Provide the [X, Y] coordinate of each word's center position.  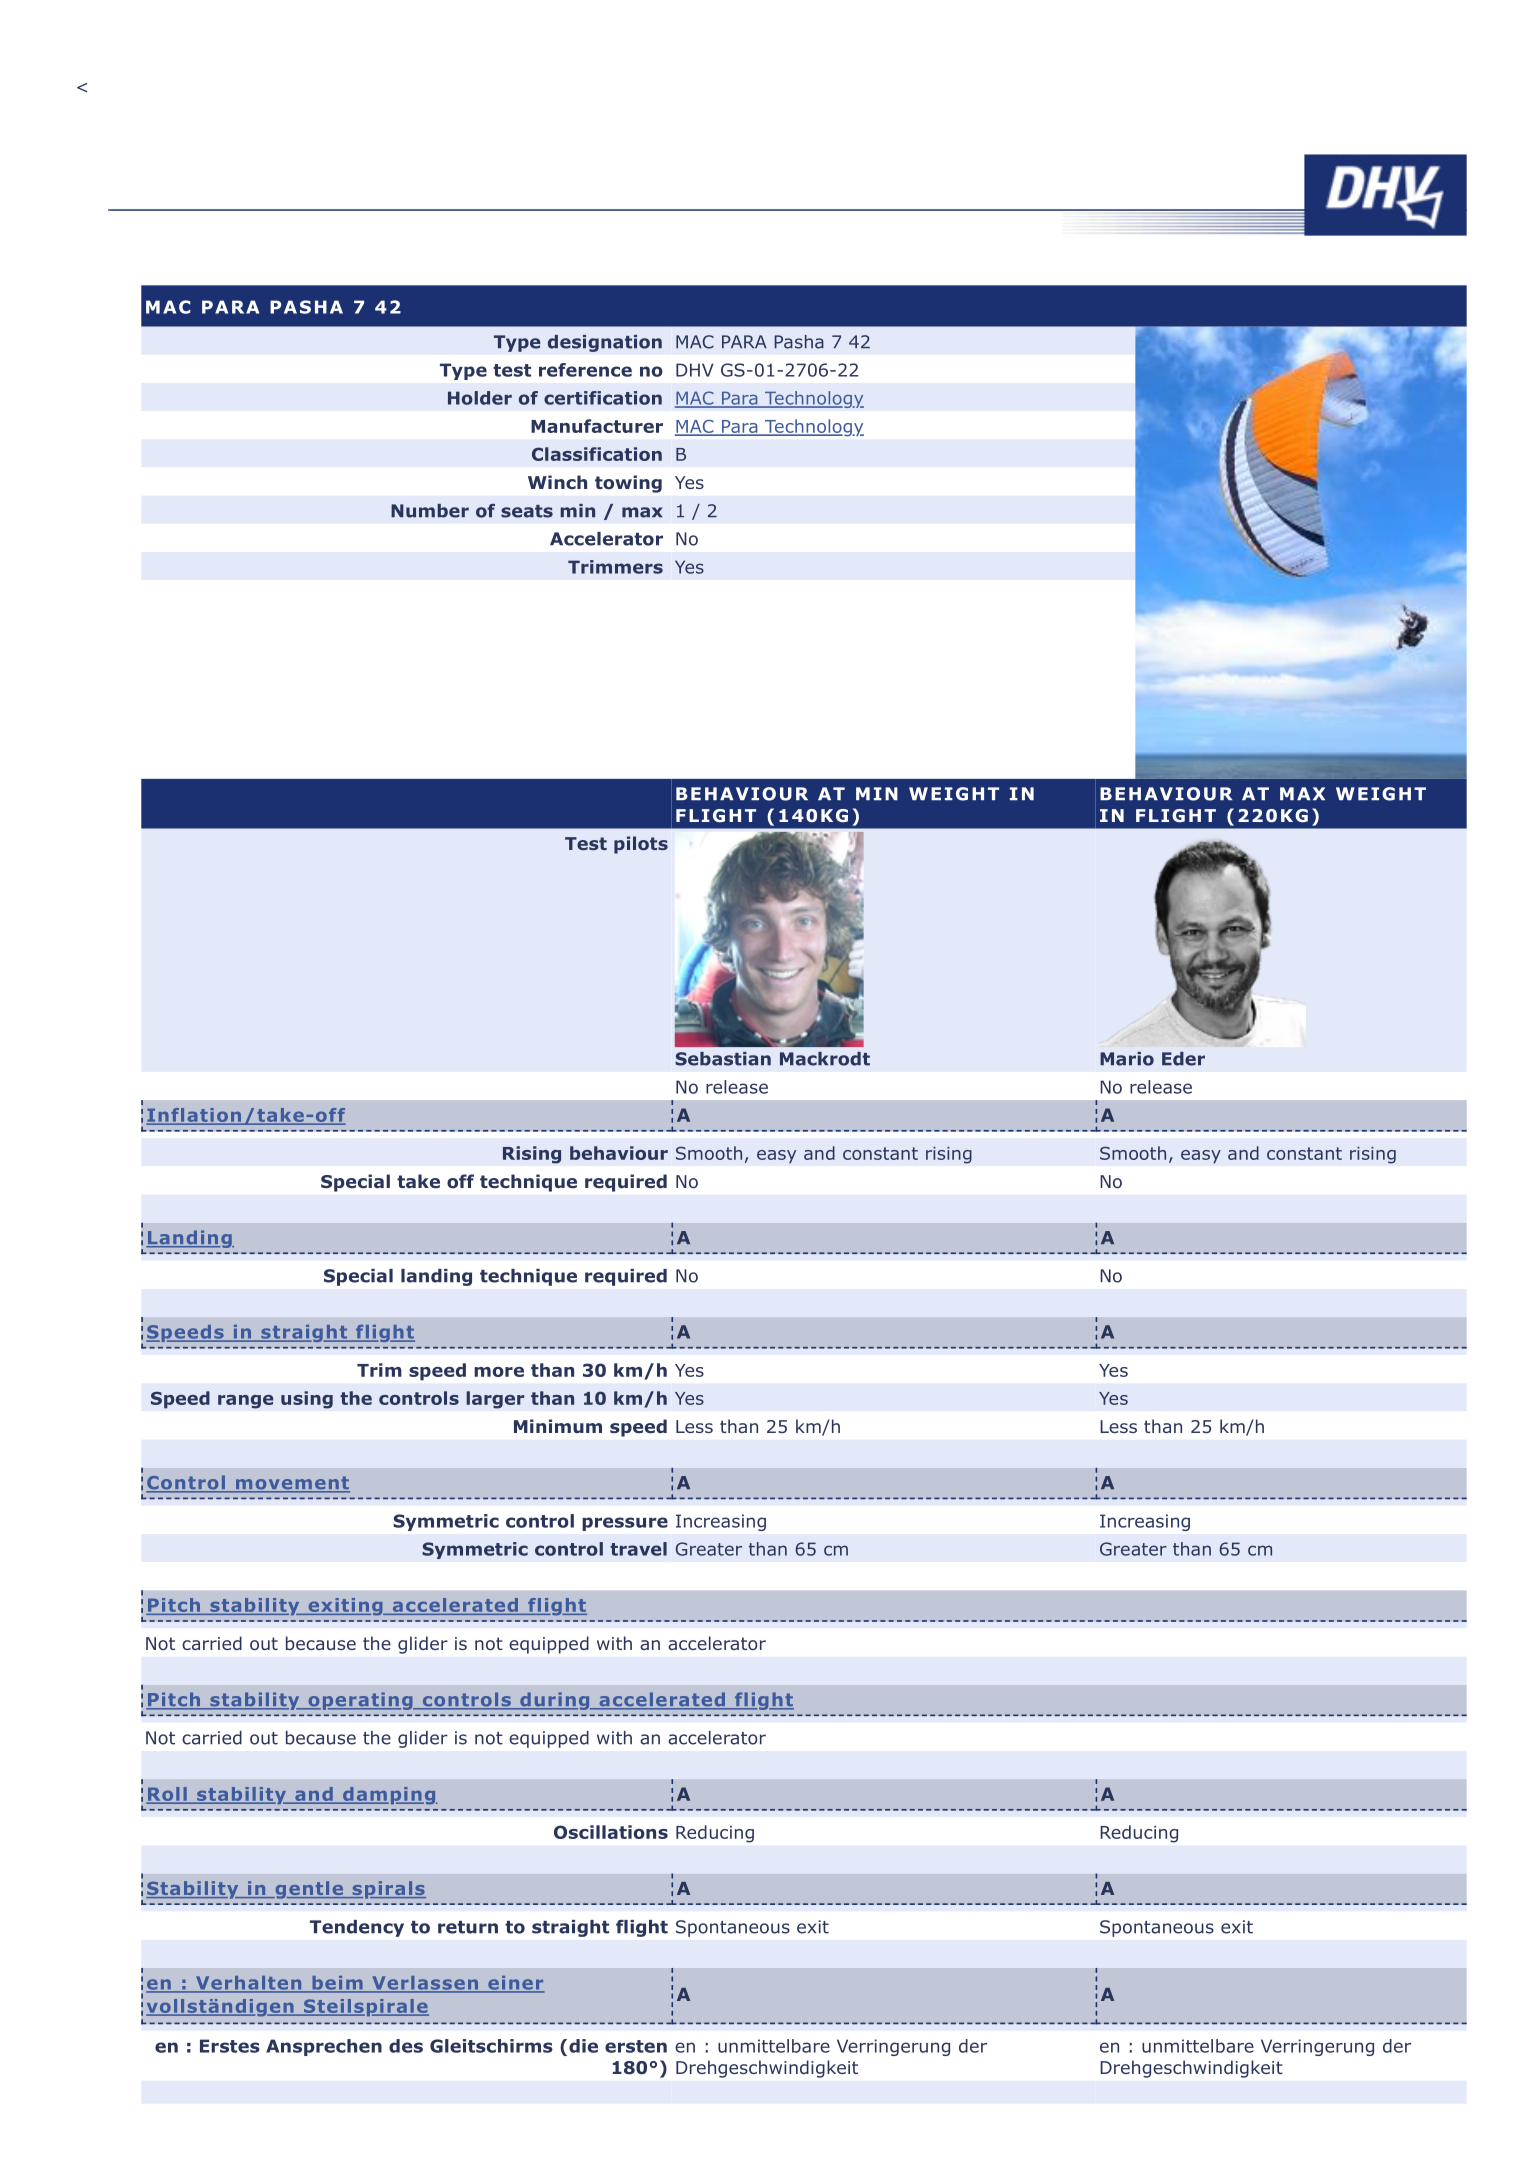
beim [337, 1984]
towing [628, 484]
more [499, 1372]
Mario [1127, 1059]
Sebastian [723, 1059]
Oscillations [611, 1832]
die [583, 2046]
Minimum [558, 1426]
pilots [641, 845]
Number [430, 511]
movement [292, 1484]
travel [638, 1549]
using [307, 1400]
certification [603, 398]
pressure [625, 1524]
